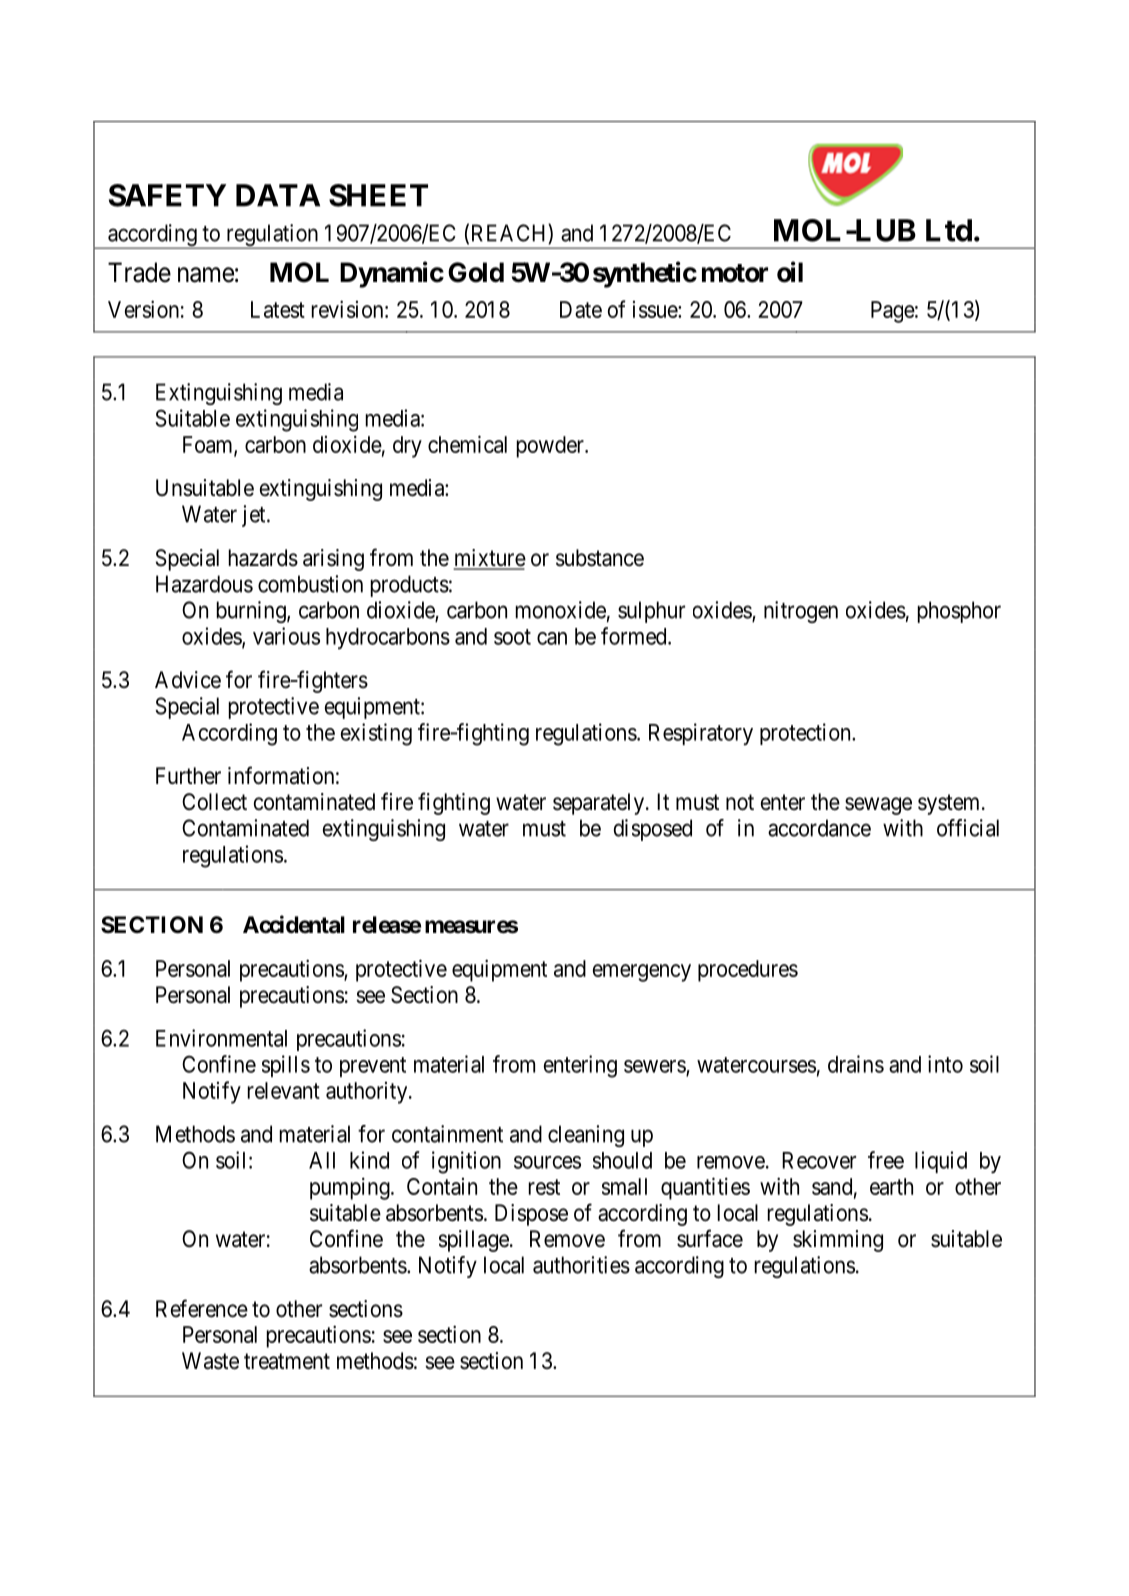  What do you see at coordinates (202, 1308) in the page?
I see `Reference` at bounding box center [202, 1308].
